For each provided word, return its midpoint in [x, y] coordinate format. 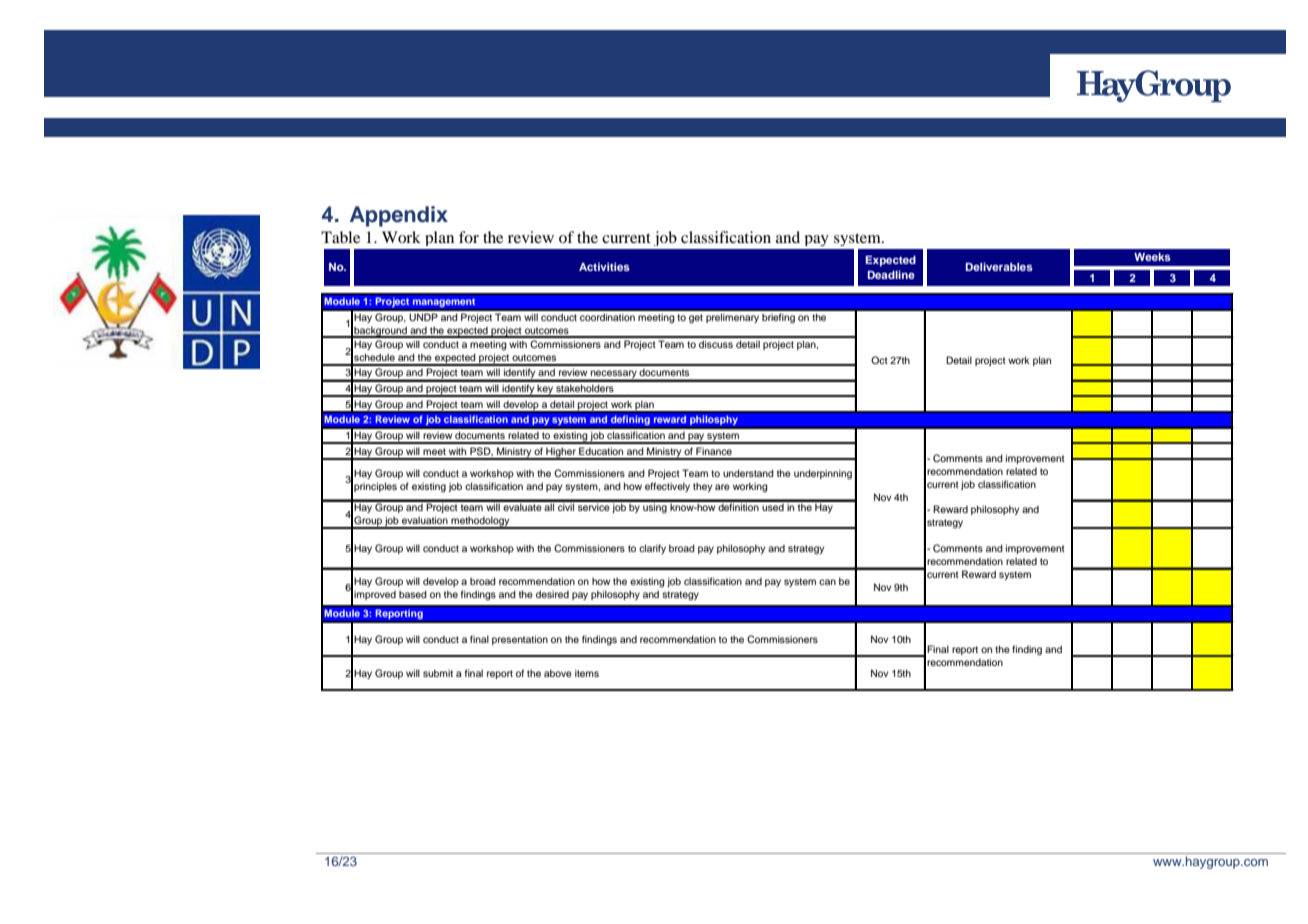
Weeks [1152, 257]
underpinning [823, 474]
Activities [604, 266]
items [587, 673]
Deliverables [999, 266]
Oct [879, 360]
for [469, 237]
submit [438, 673]
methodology [480, 522]
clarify [652, 549]
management [444, 303]
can [827, 582]
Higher [561, 453]
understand [748, 473]
